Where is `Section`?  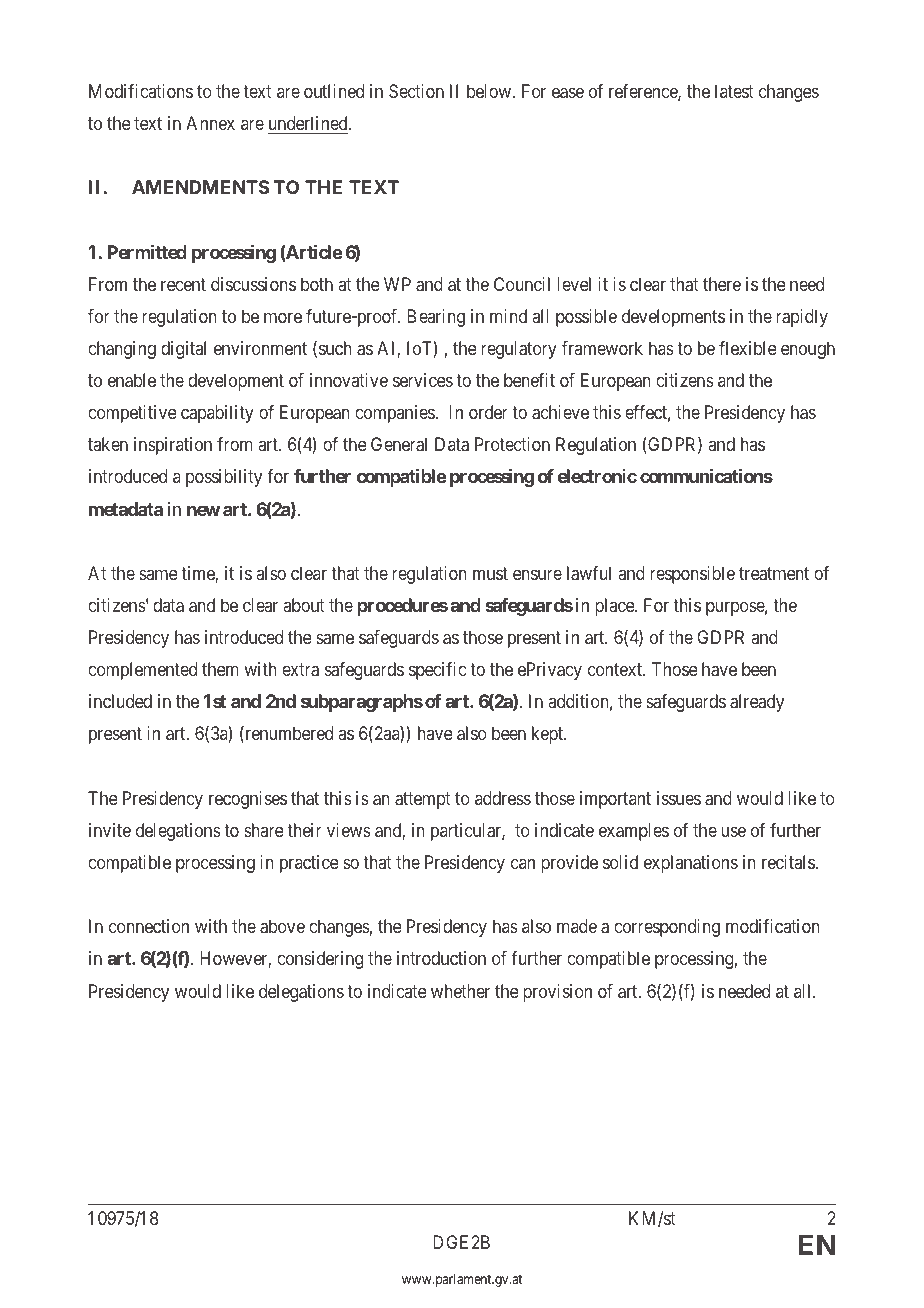
Section is located at coordinates (416, 91).
